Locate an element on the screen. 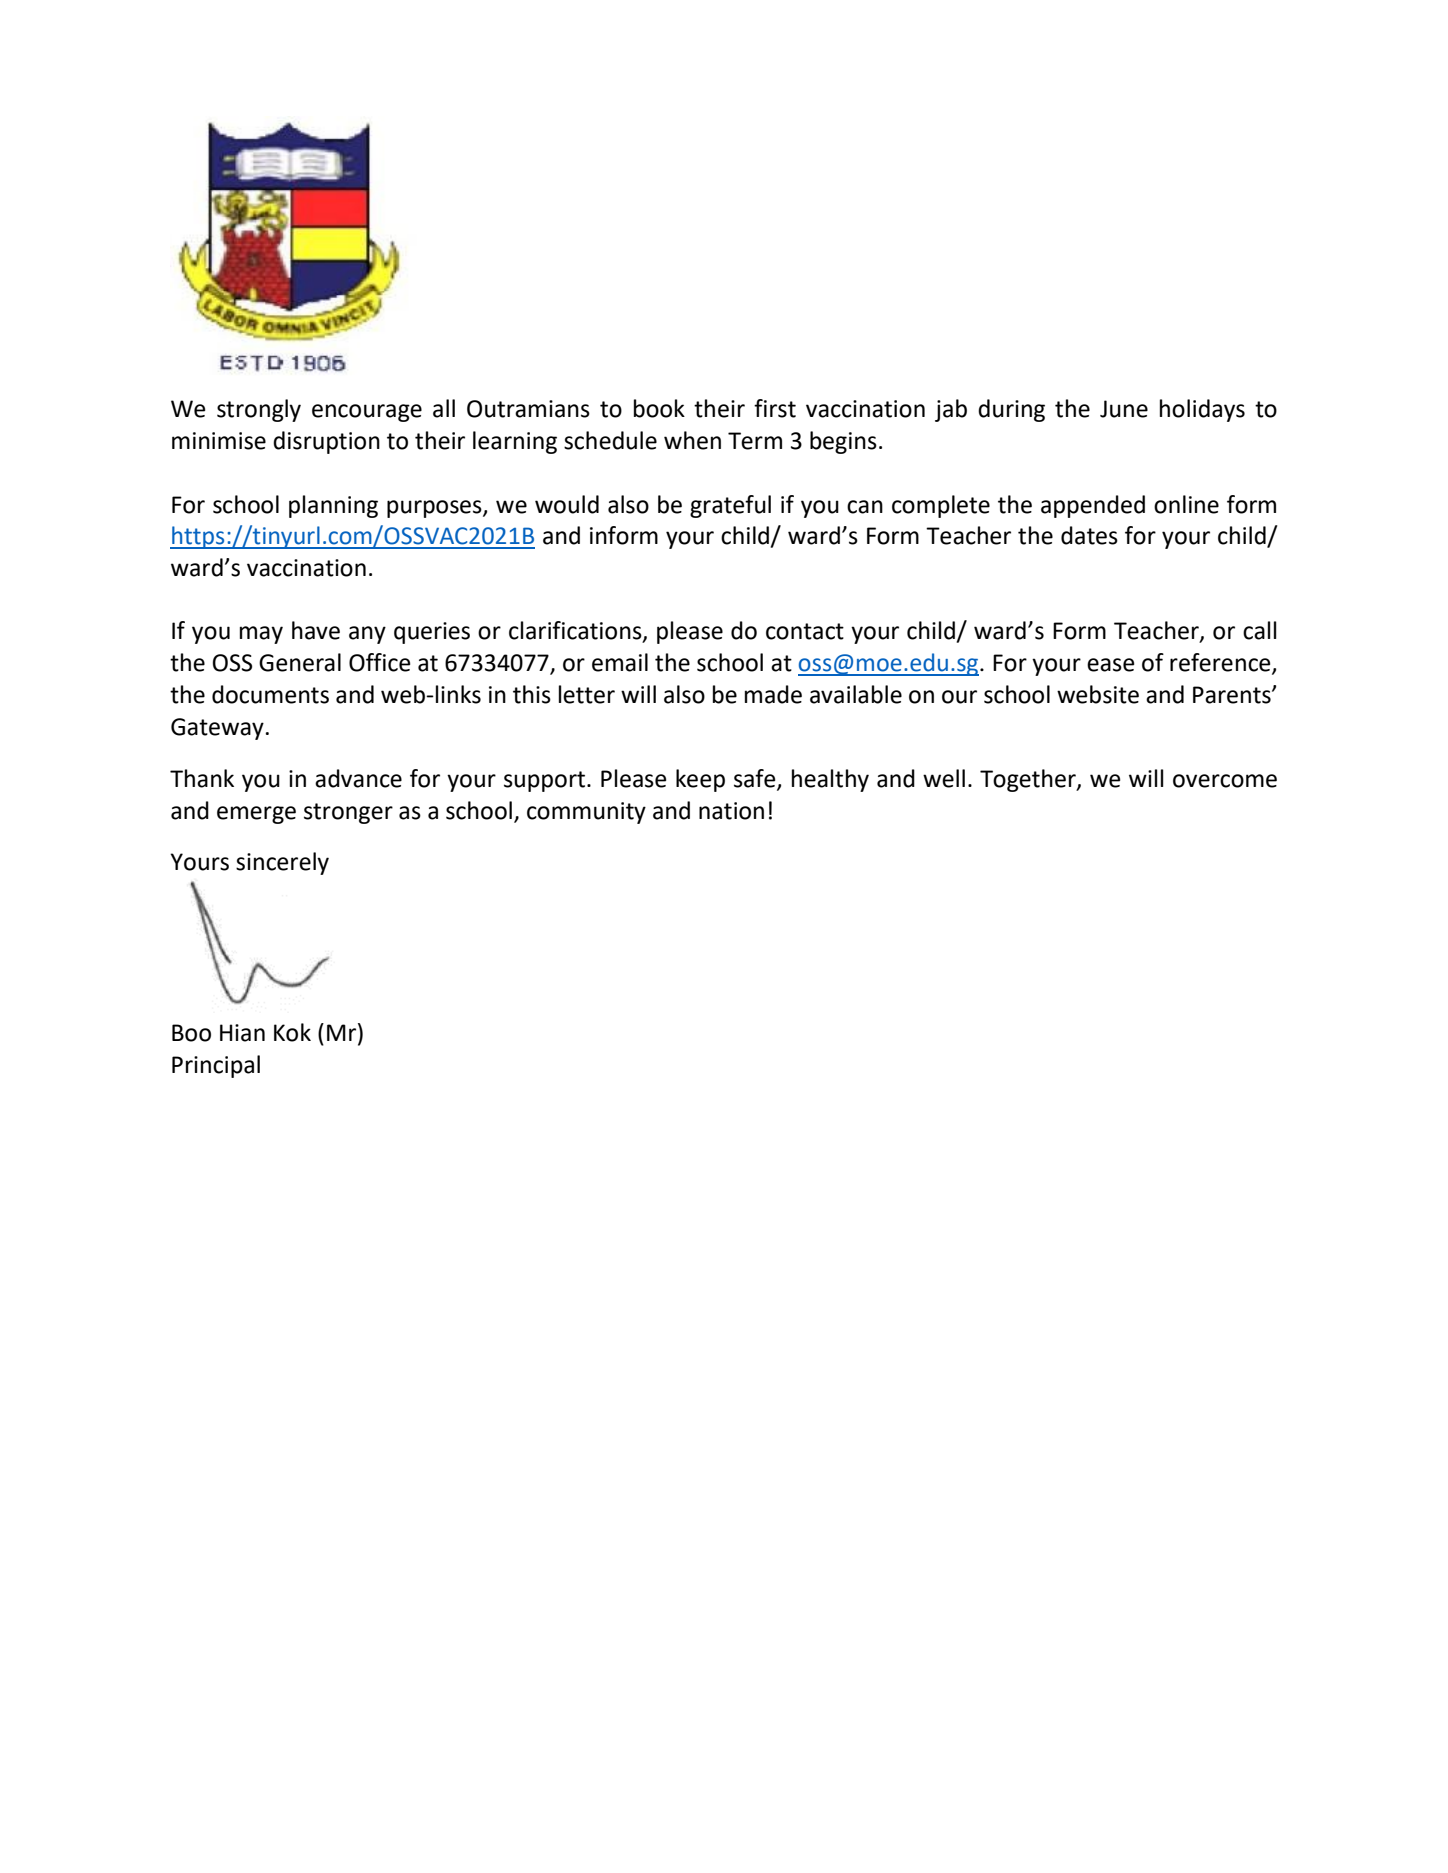 This screenshot has height=1873, width=1448. have is located at coordinates (316, 630).
